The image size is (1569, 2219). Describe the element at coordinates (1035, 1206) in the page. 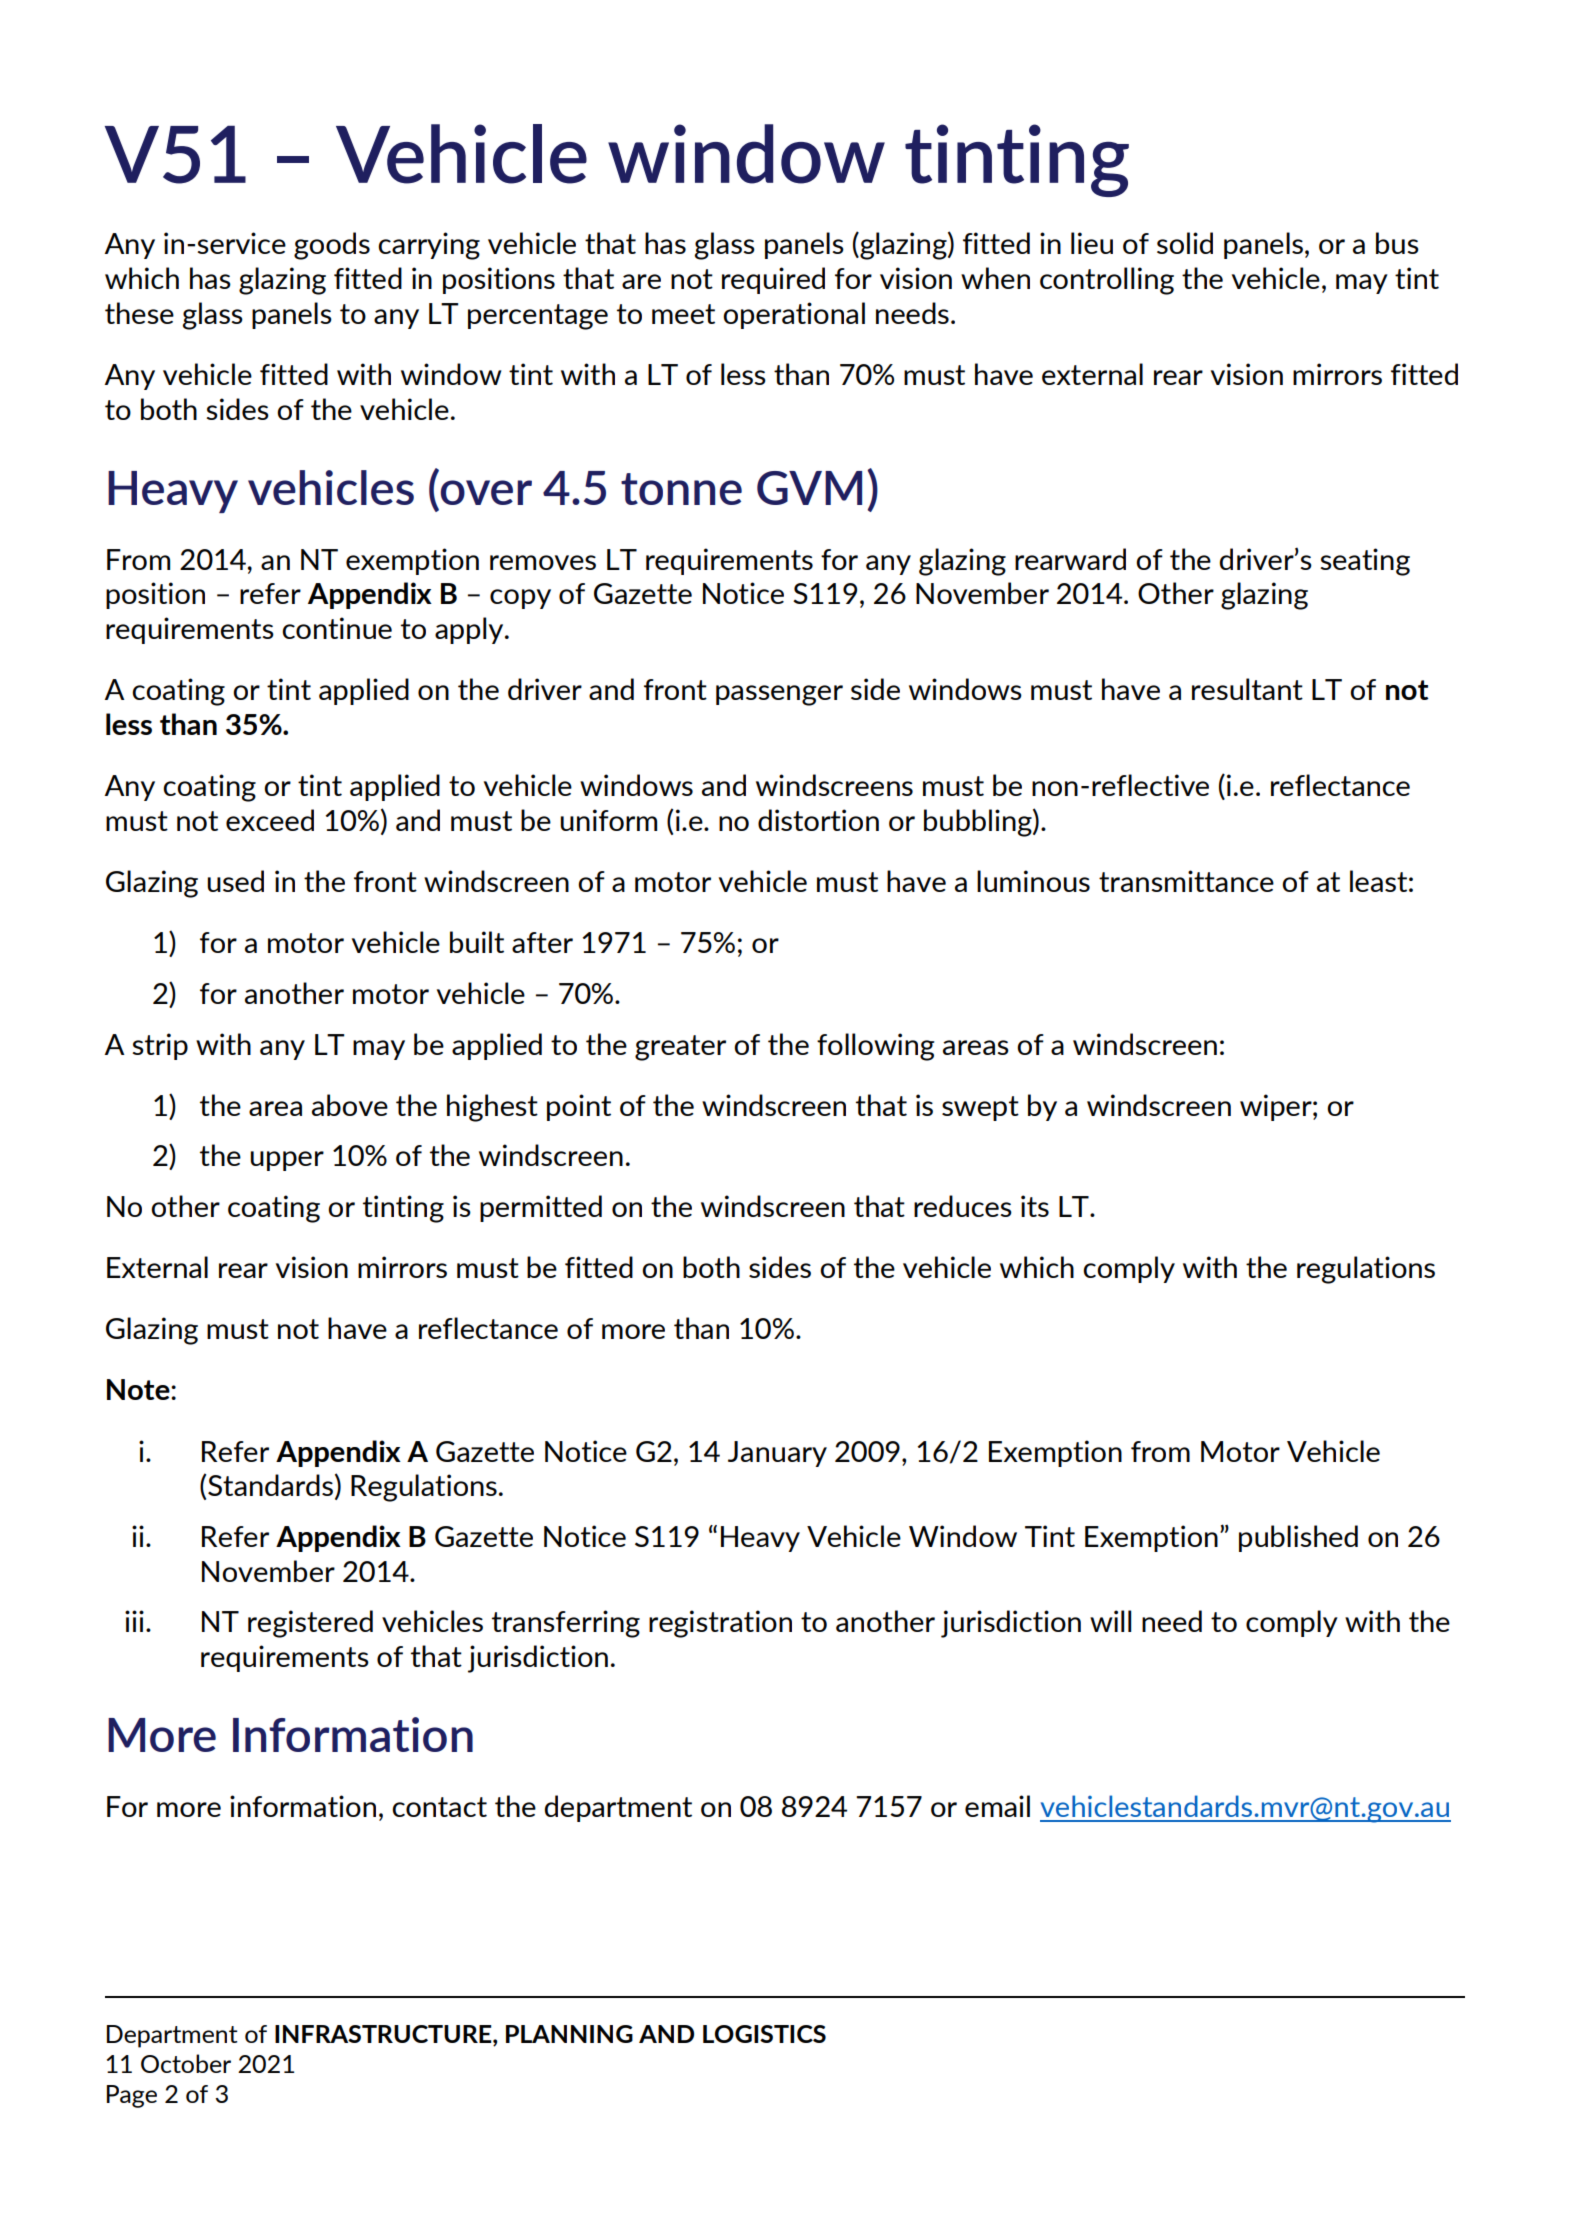

I see `its` at that location.
